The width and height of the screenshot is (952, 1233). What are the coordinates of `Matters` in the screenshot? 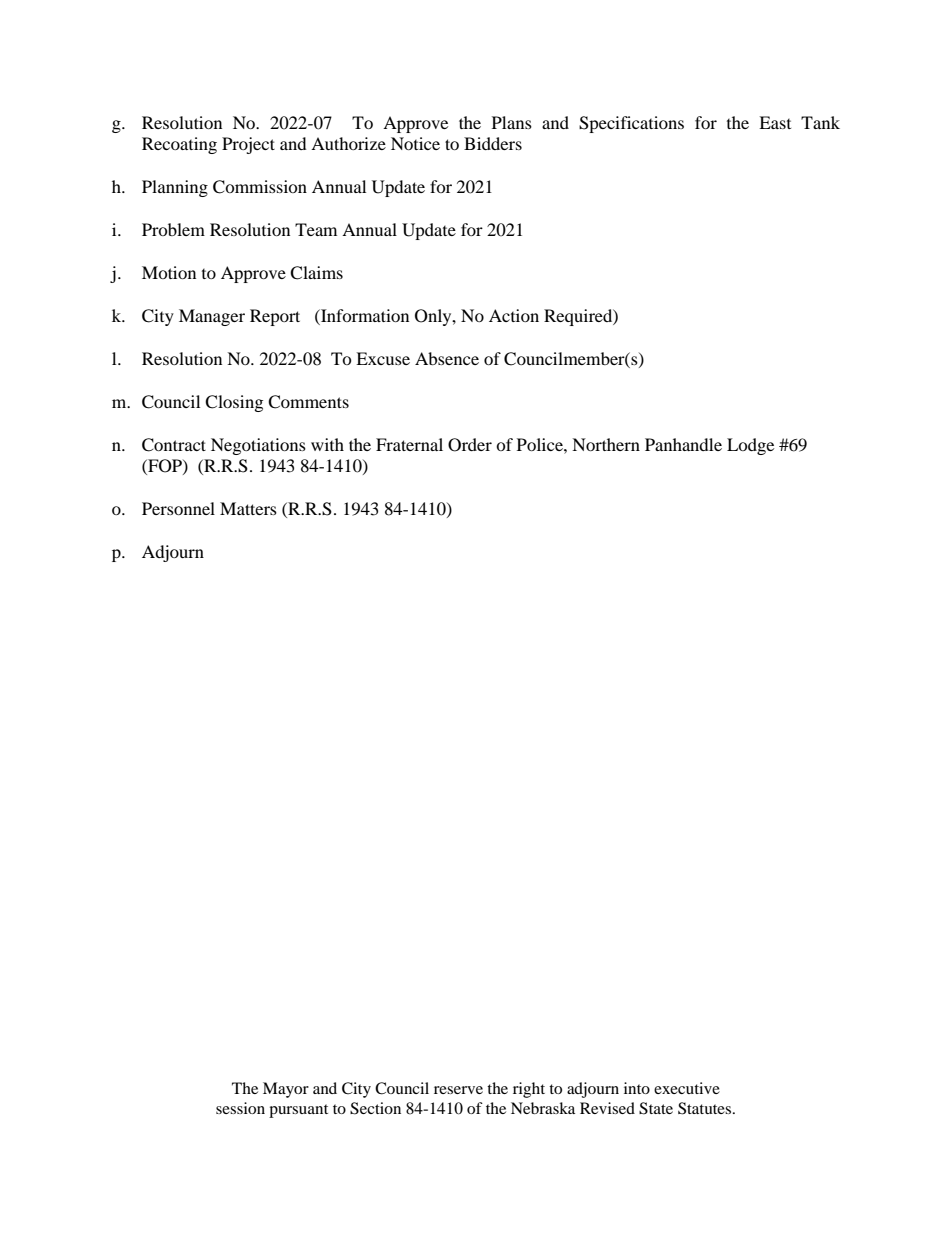 It's located at (248, 508).
